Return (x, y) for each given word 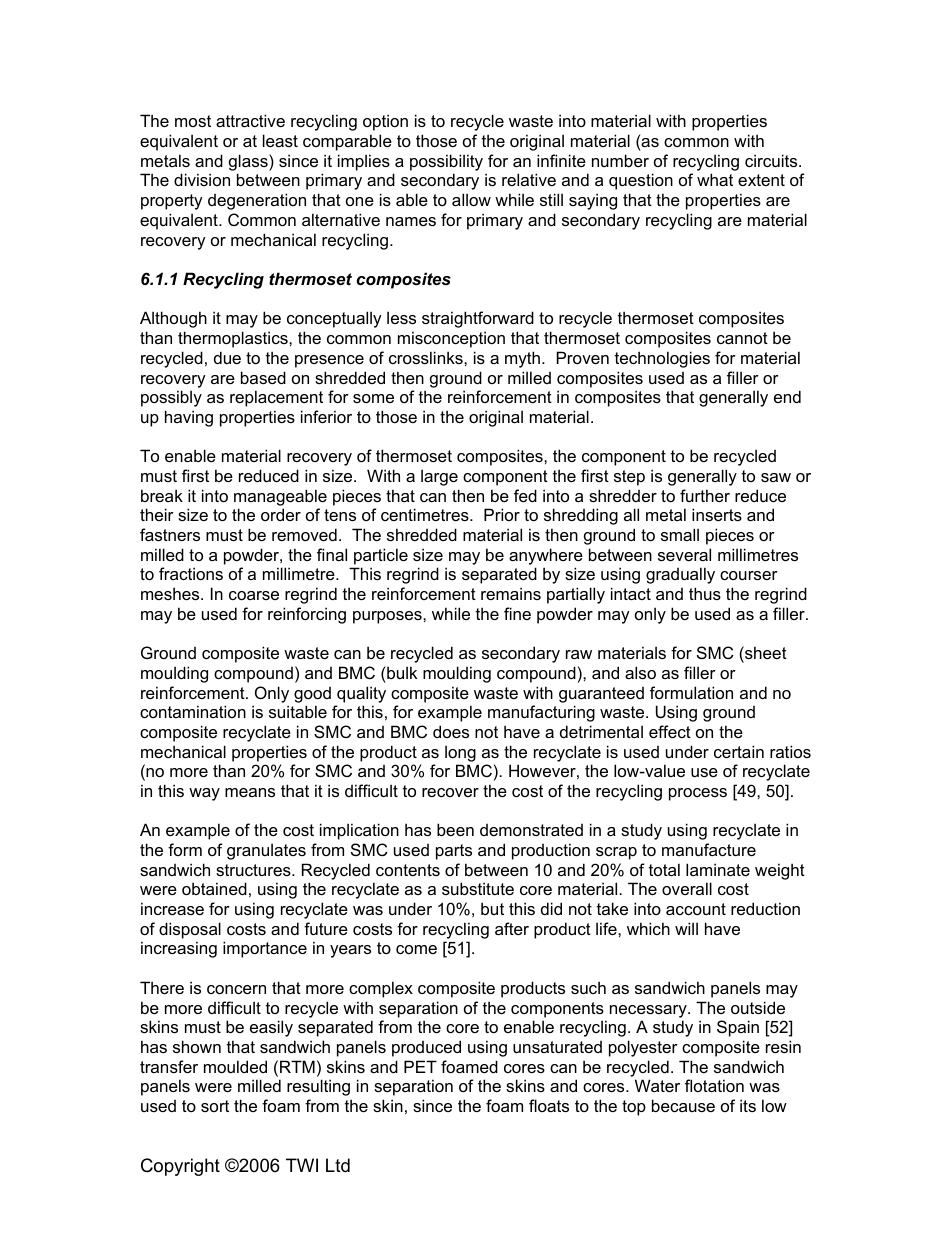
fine (517, 613)
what (715, 179)
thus (705, 593)
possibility (446, 162)
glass (249, 162)
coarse (254, 595)
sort (215, 1106)
